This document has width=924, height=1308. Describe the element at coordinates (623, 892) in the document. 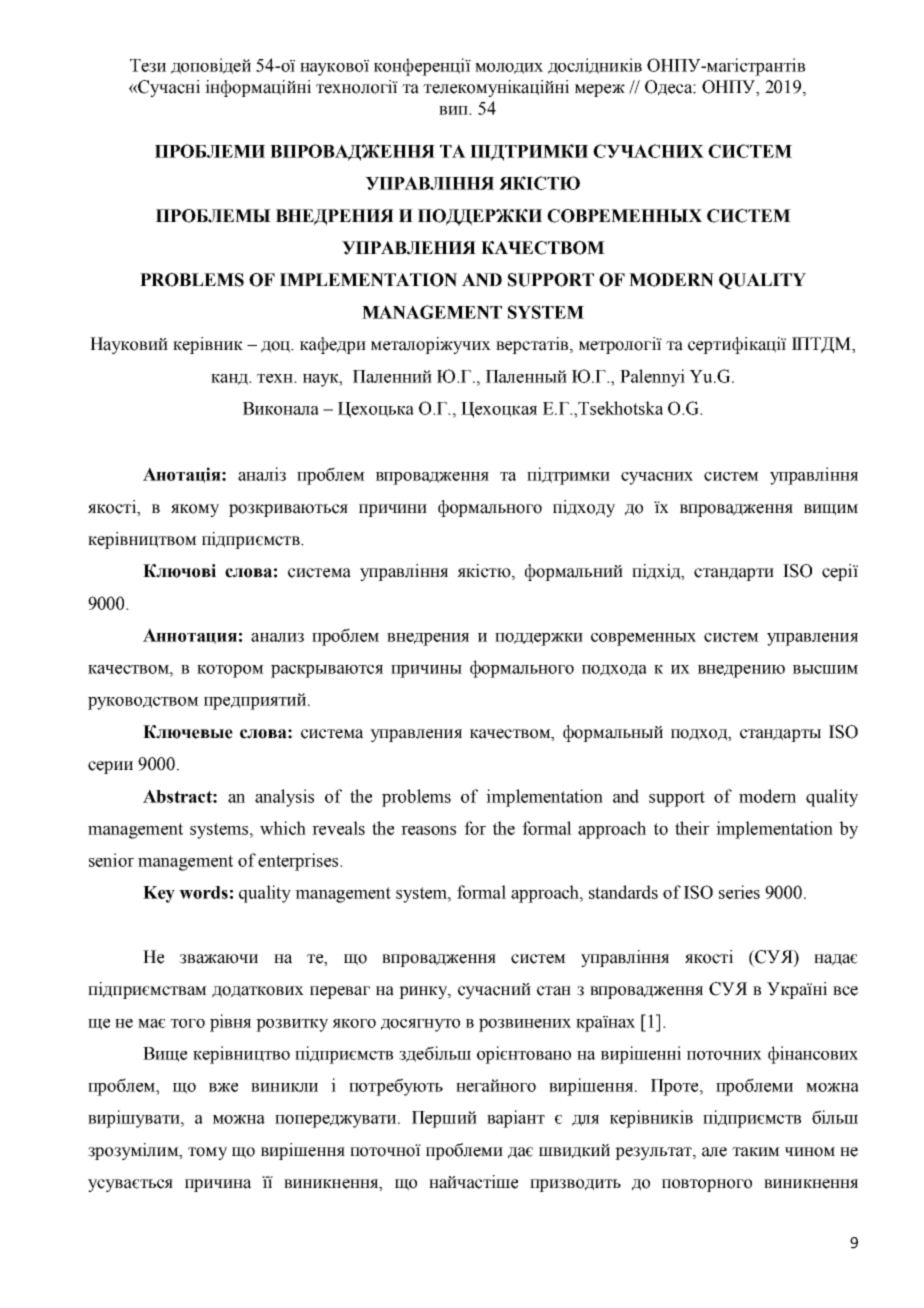

I see `standards` at that location.
